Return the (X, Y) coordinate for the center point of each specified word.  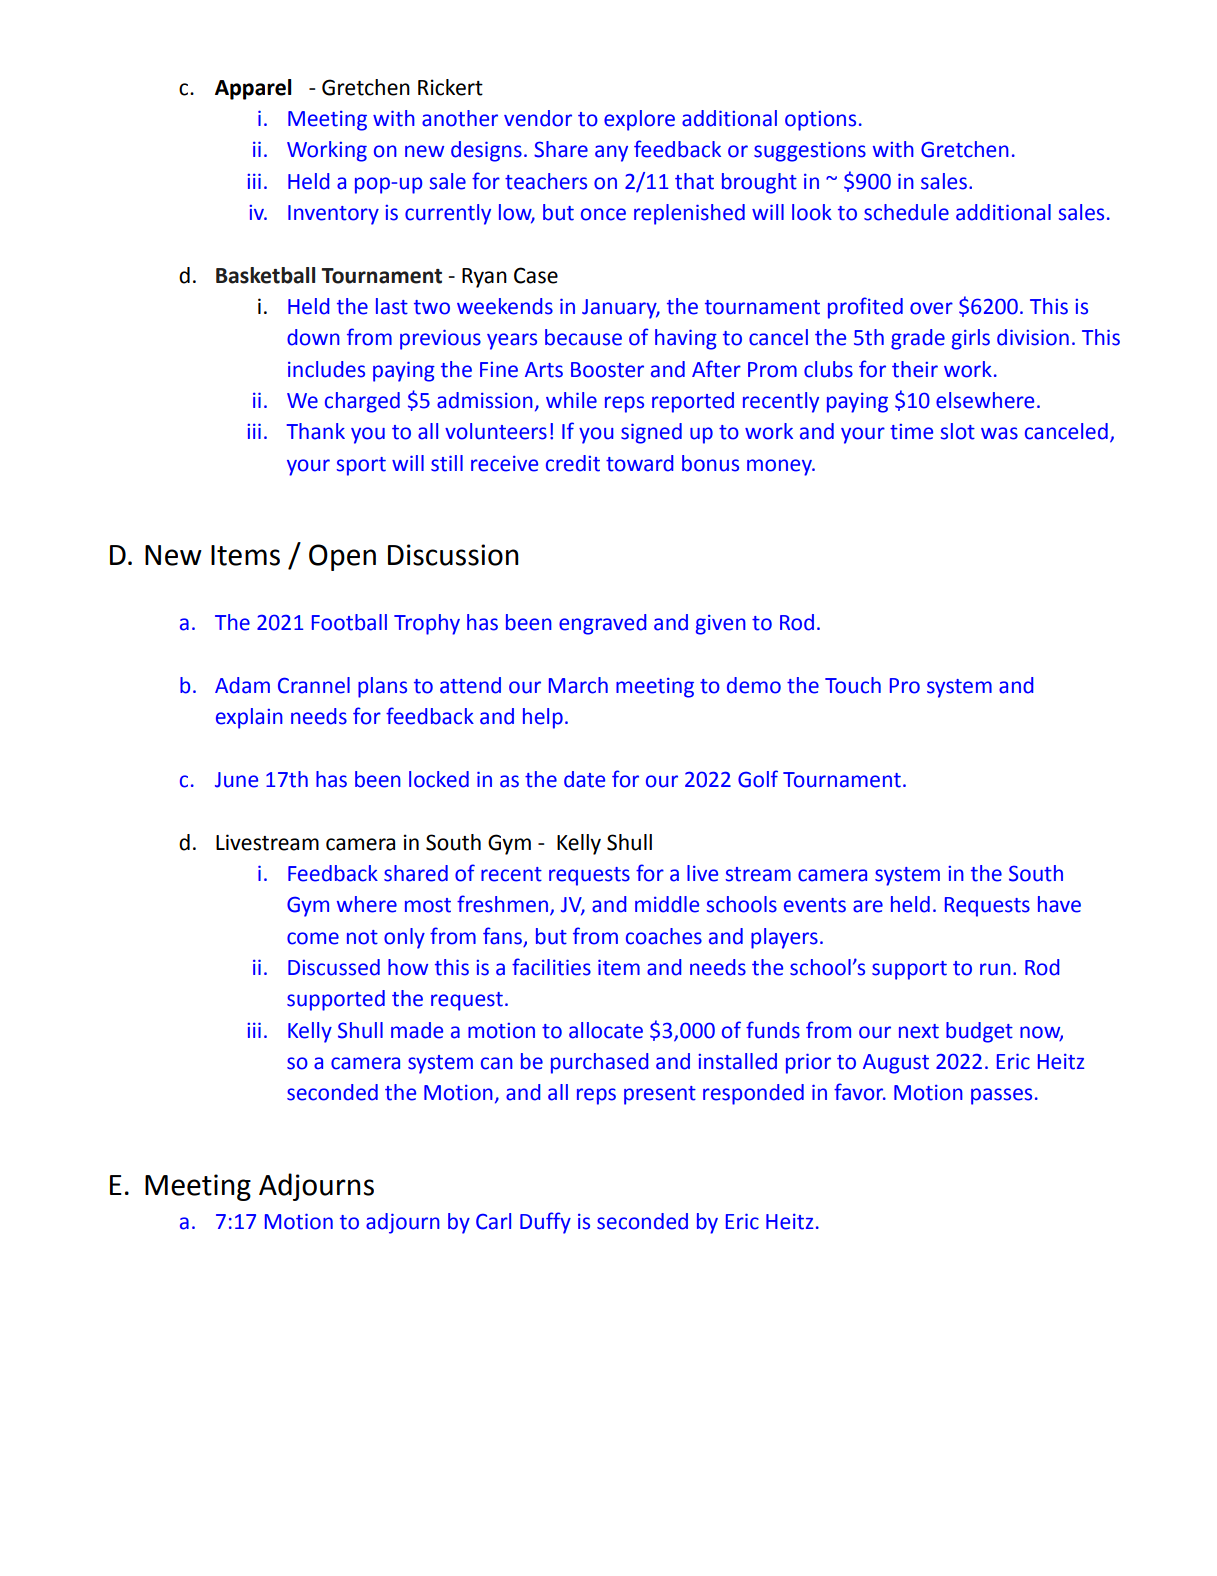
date (584, 779)
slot (958, 431)
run (995, 969)
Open (342, 557)
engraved (603, 624)
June (236, 780)
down (313, 337)
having (686, 339)
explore (639, 120)
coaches (664, 936)
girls (971, 339)
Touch (853, 685)
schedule (906, 212)
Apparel (253, 89)
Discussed (334, 967)
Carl (493, 1221)
